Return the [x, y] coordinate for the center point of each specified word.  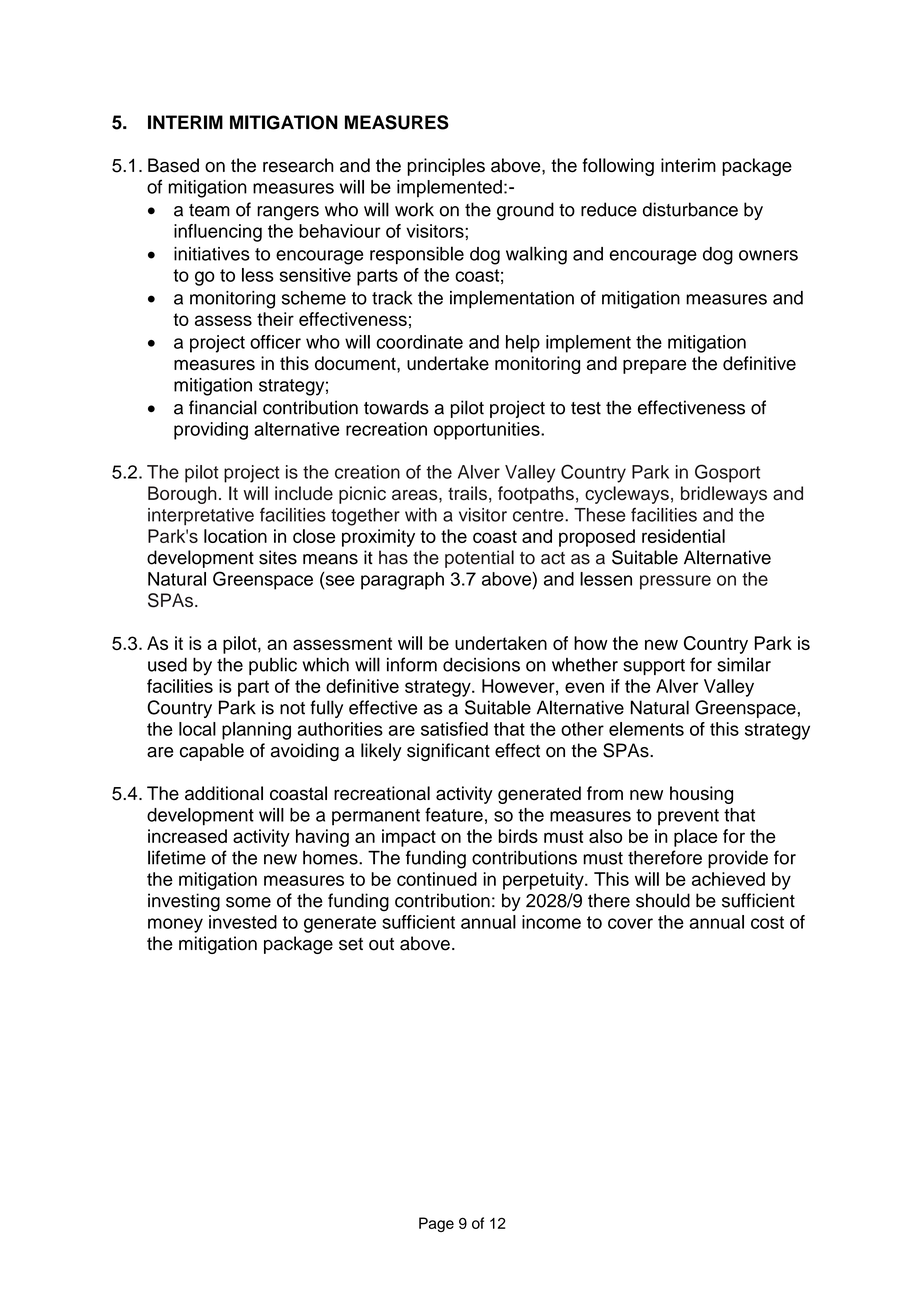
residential [683, 536]
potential [479, 559]
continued [437, 879]
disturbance [690, 209]
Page [436, 1224]
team [209, 210]
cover [630, 923]
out [381, 944]
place [695, 838]
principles [446, 167]
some [248, 902]
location [235, 536]
